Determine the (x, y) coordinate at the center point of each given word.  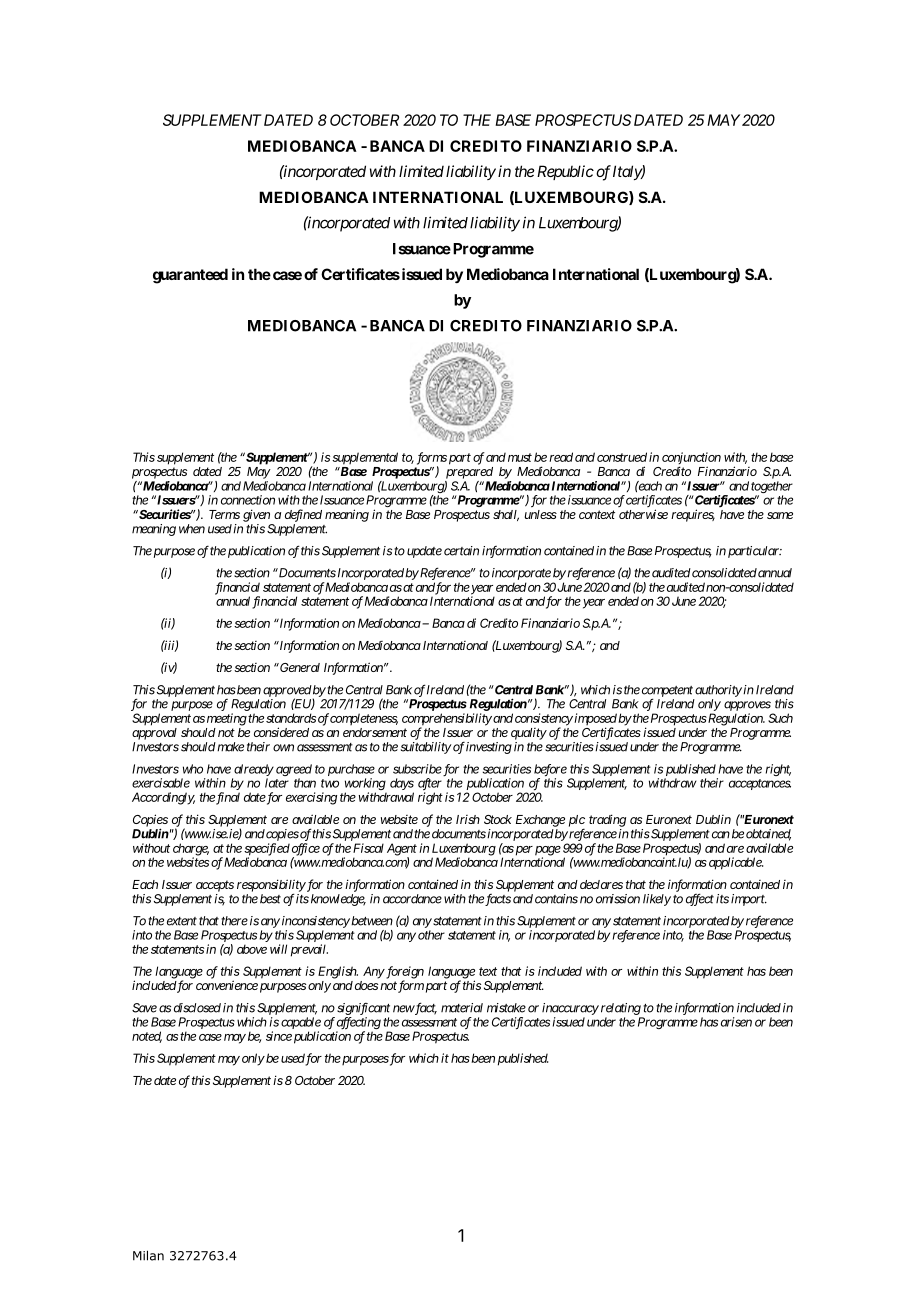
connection (248, 500)
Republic (565, 172)
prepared (469, 473)
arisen (736, 1022)
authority (718, 691)
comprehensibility (447, 720)
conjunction (691, 459)
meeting (227, 719)
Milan (148, 1255)
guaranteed (190, 276)
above (252, 949)
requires (693, 515)
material (462, 1008)
